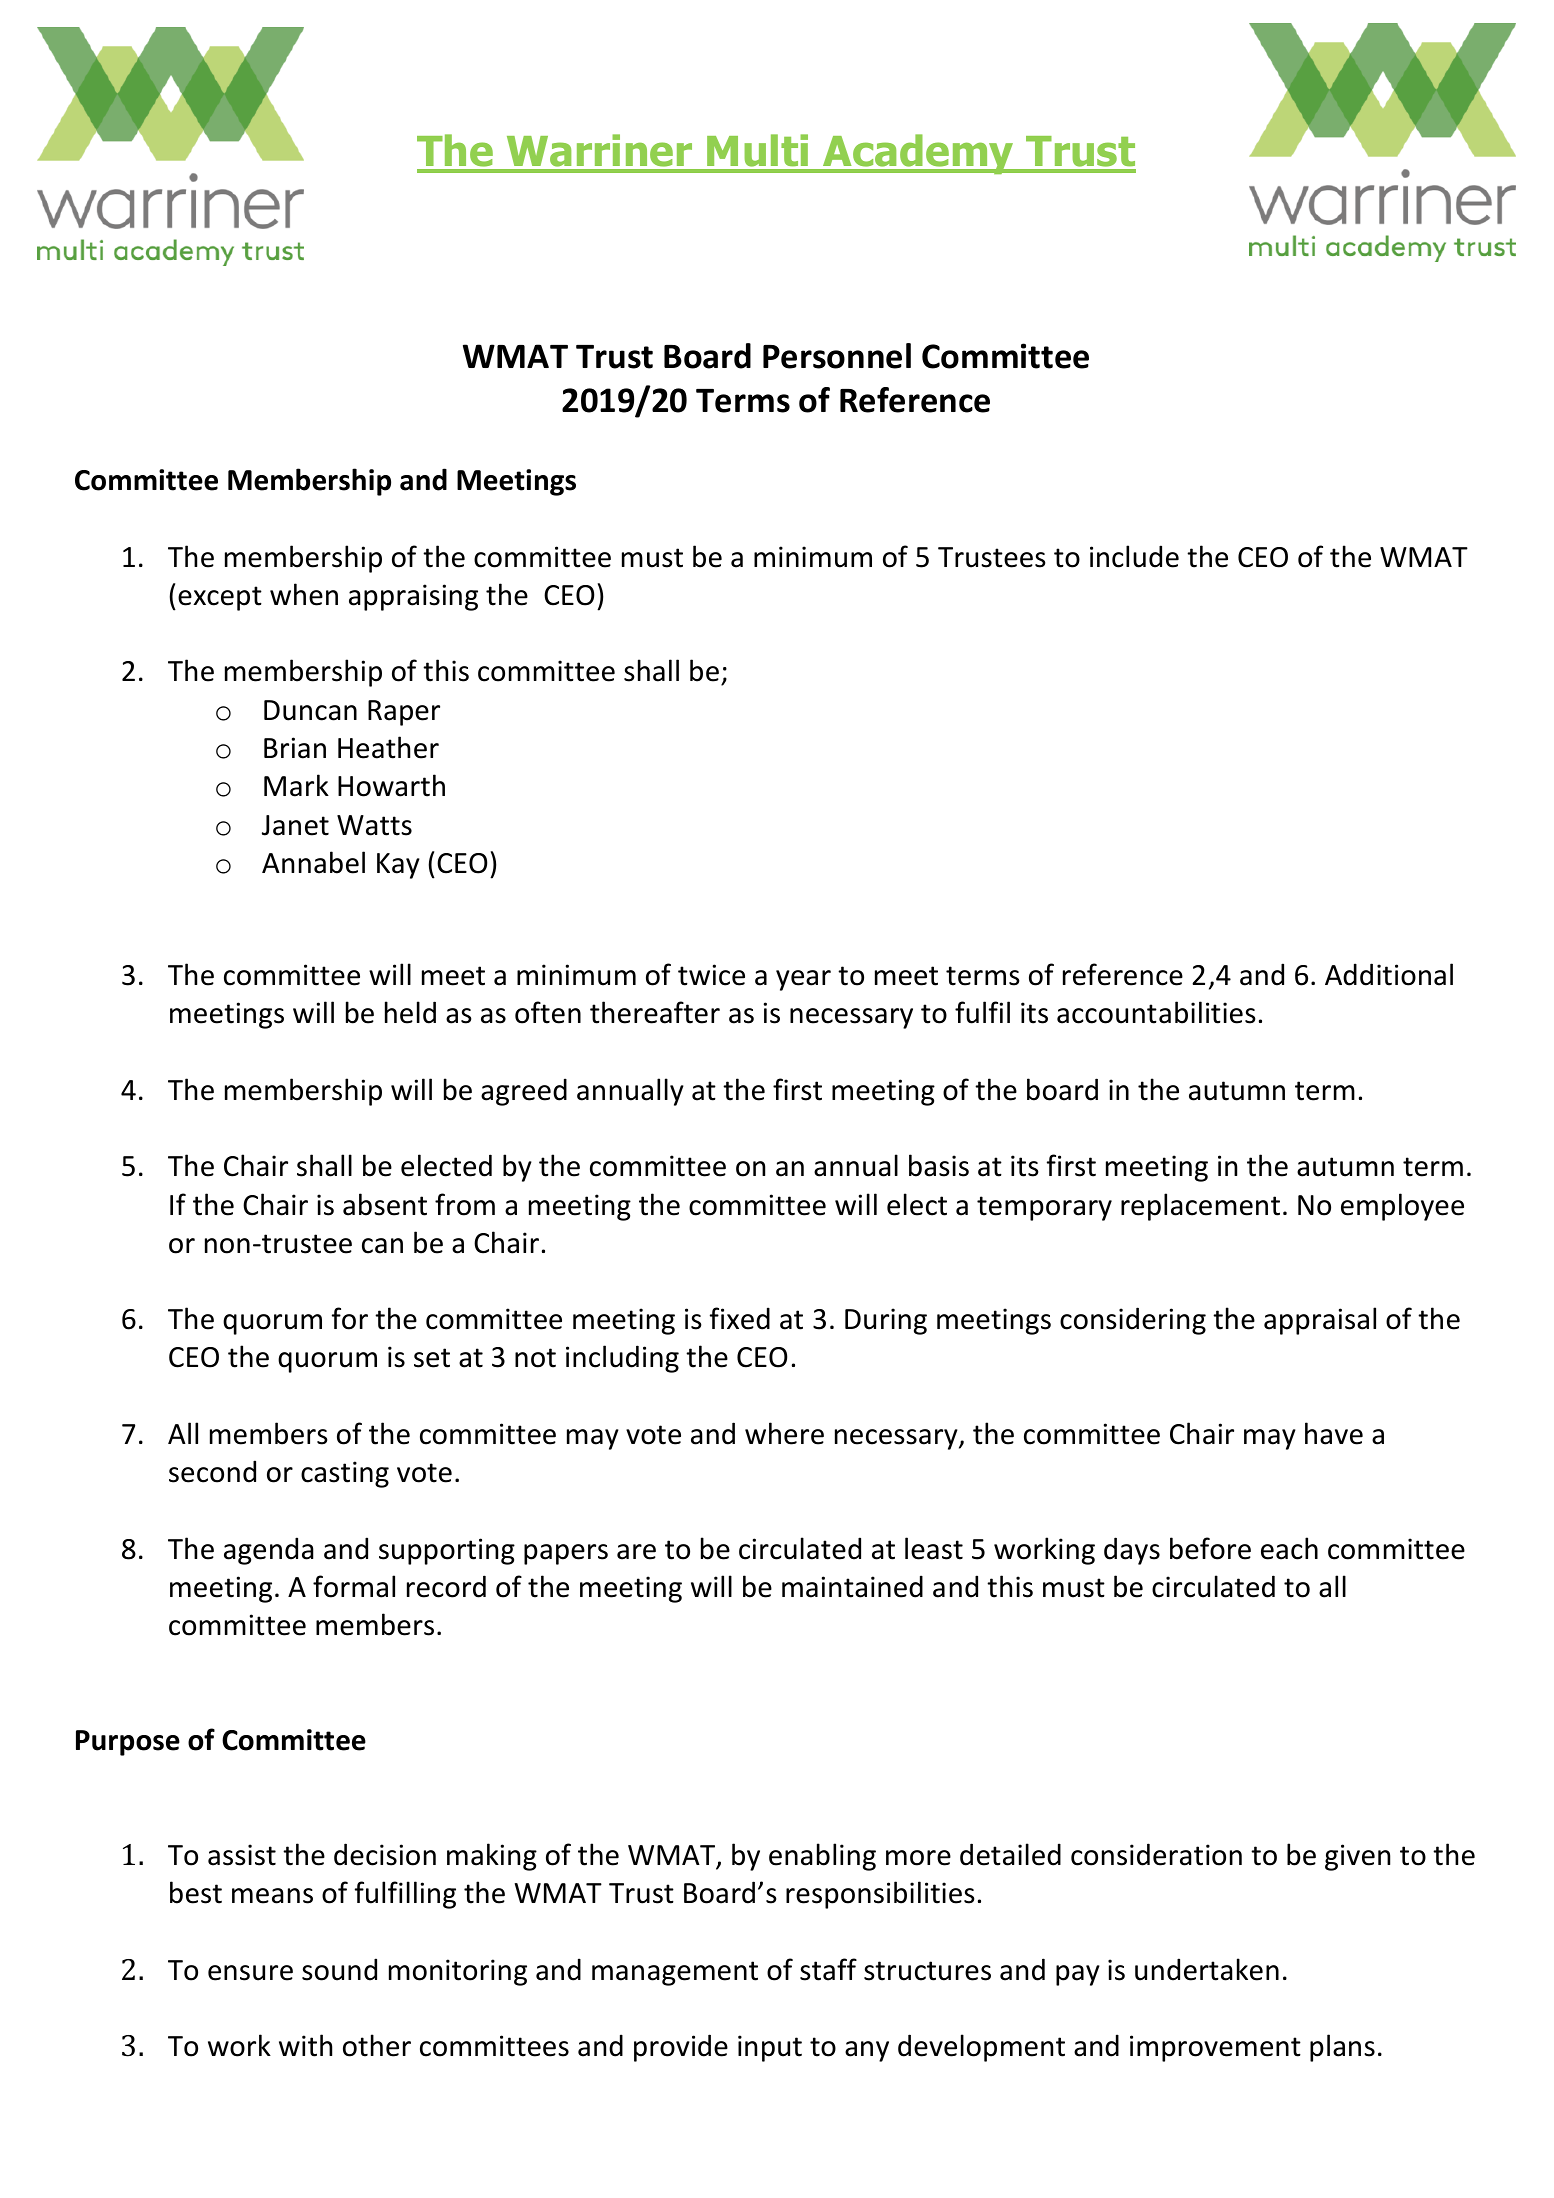 This image has height=2198, width=1554. I want to click on when, so click(304, 594).
